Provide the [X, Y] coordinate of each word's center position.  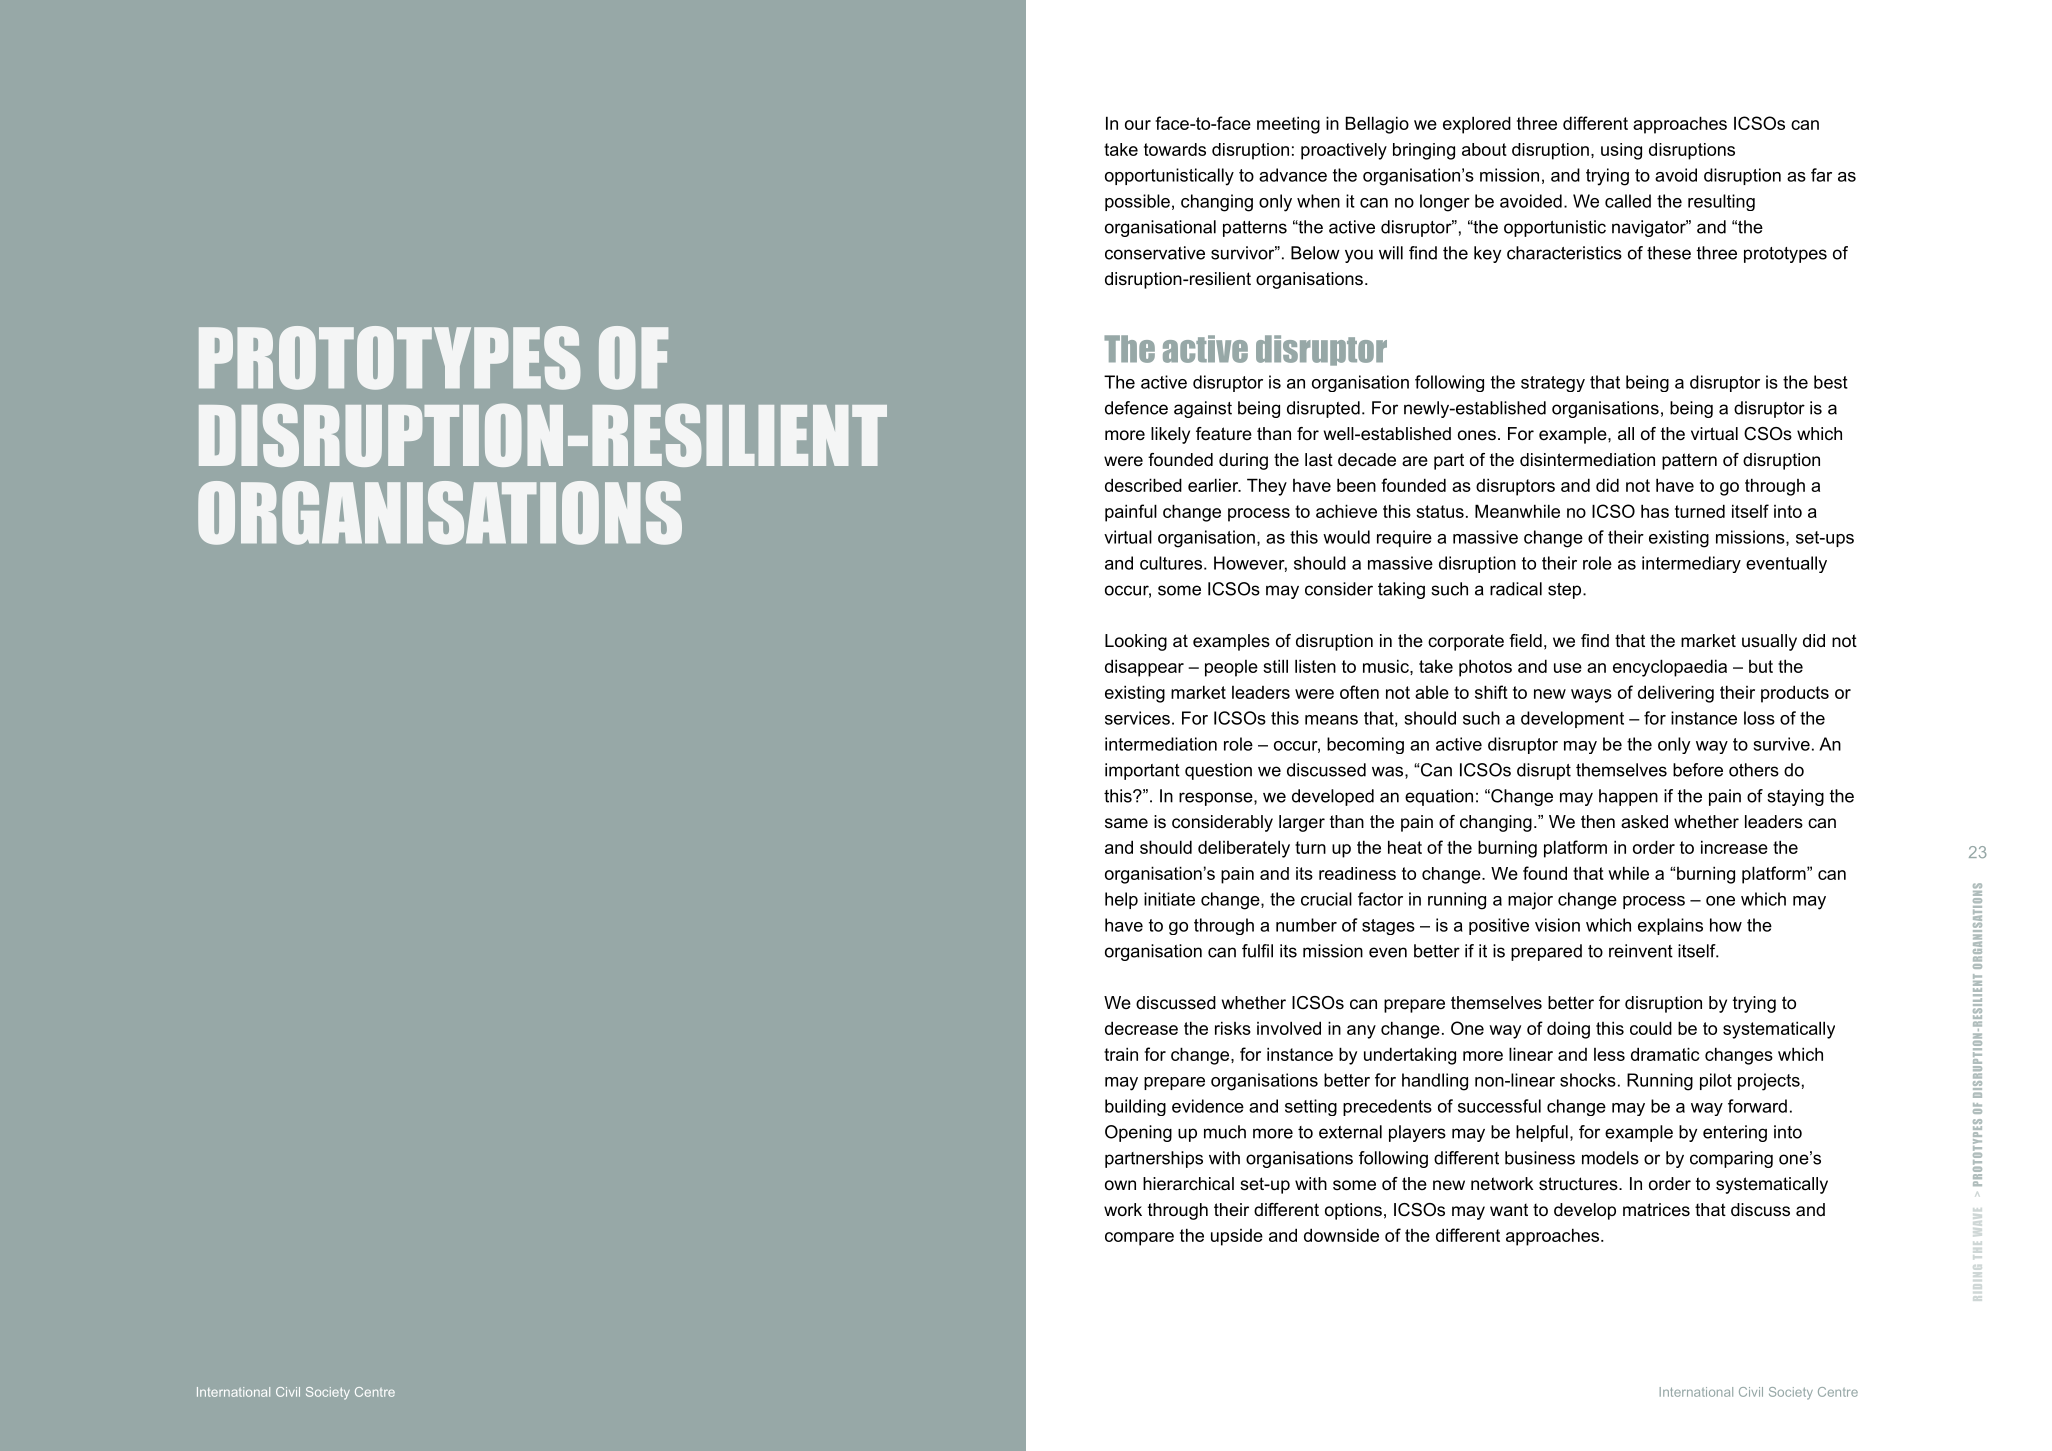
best [1831, 382]
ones [1477, 435]
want [1509, 1210]
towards [1175, 149]
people [1231, 668]
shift [1491, 692]
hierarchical [1188, 1184]
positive [1499, 926]
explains [1670, 926]
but [1761, 666]
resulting [1721, 202]
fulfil [1257, 951]
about [1484, 149]
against [1203, 409]
